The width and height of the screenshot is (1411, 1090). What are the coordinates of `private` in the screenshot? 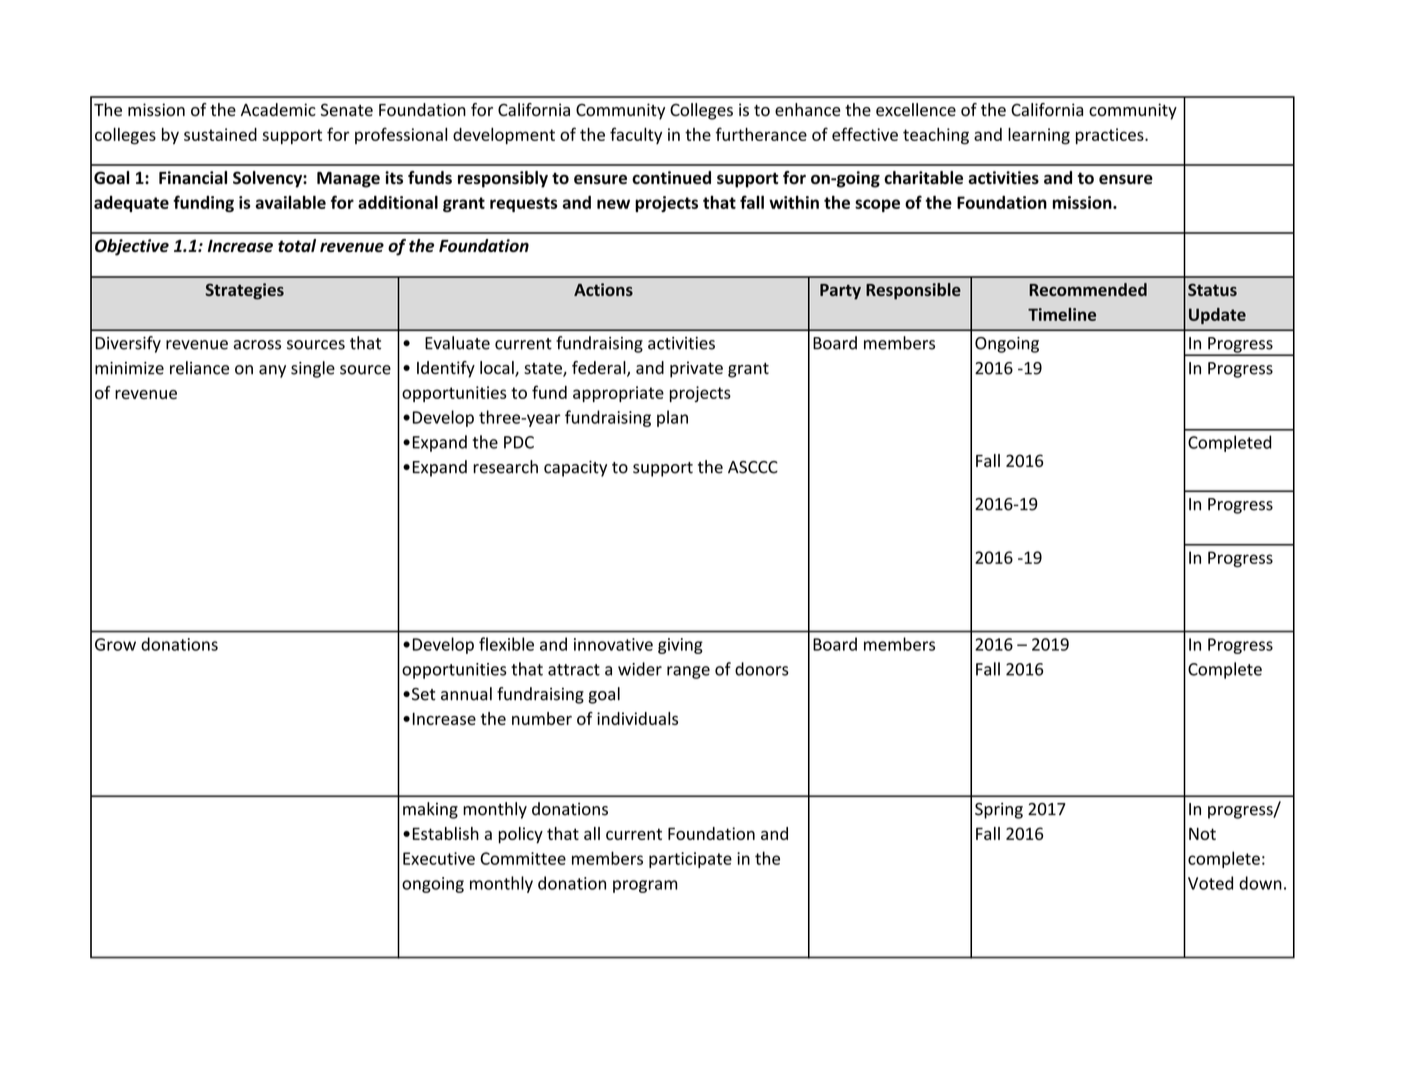 It's located at (696, 369).
